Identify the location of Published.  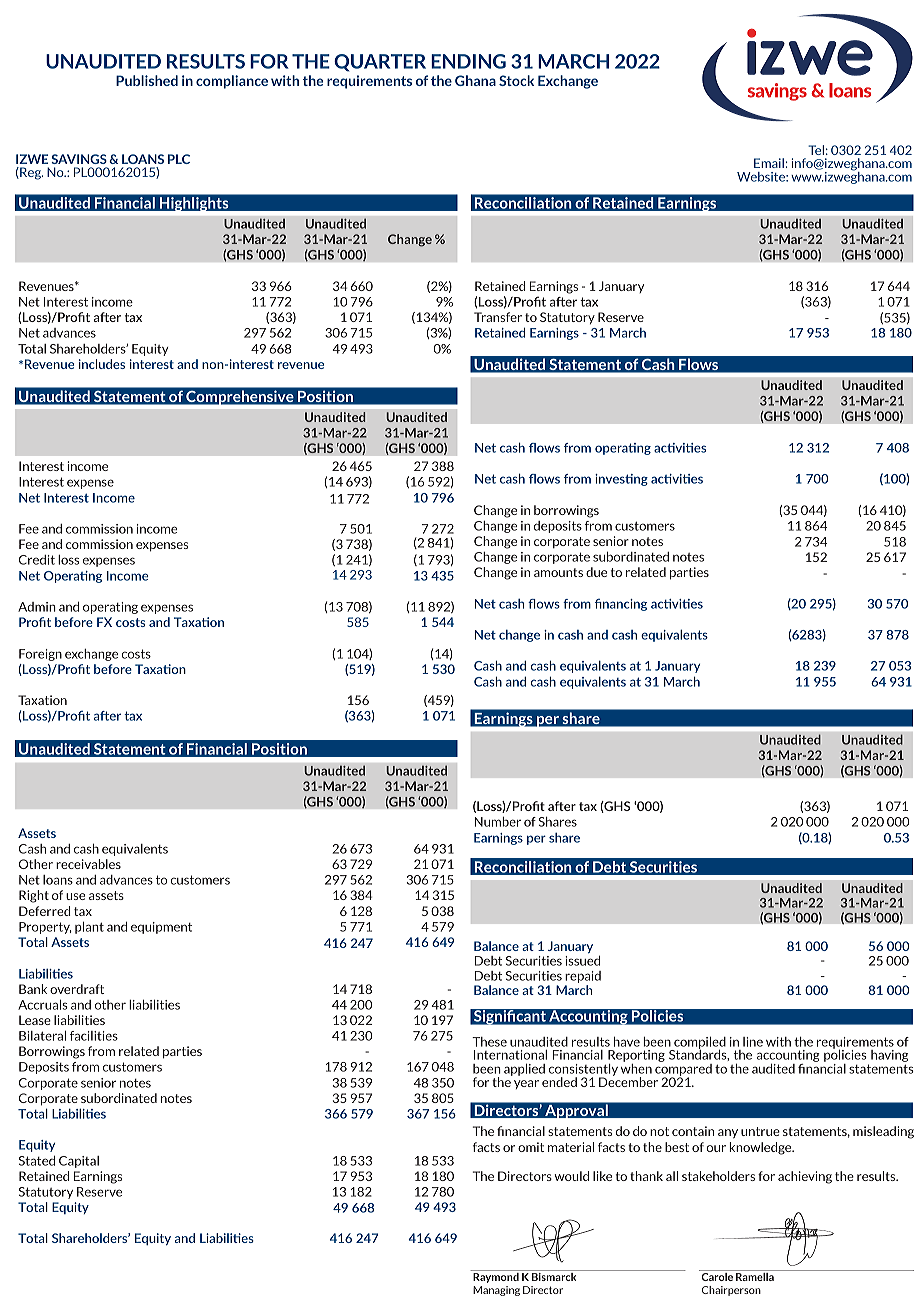
(147, 80).
